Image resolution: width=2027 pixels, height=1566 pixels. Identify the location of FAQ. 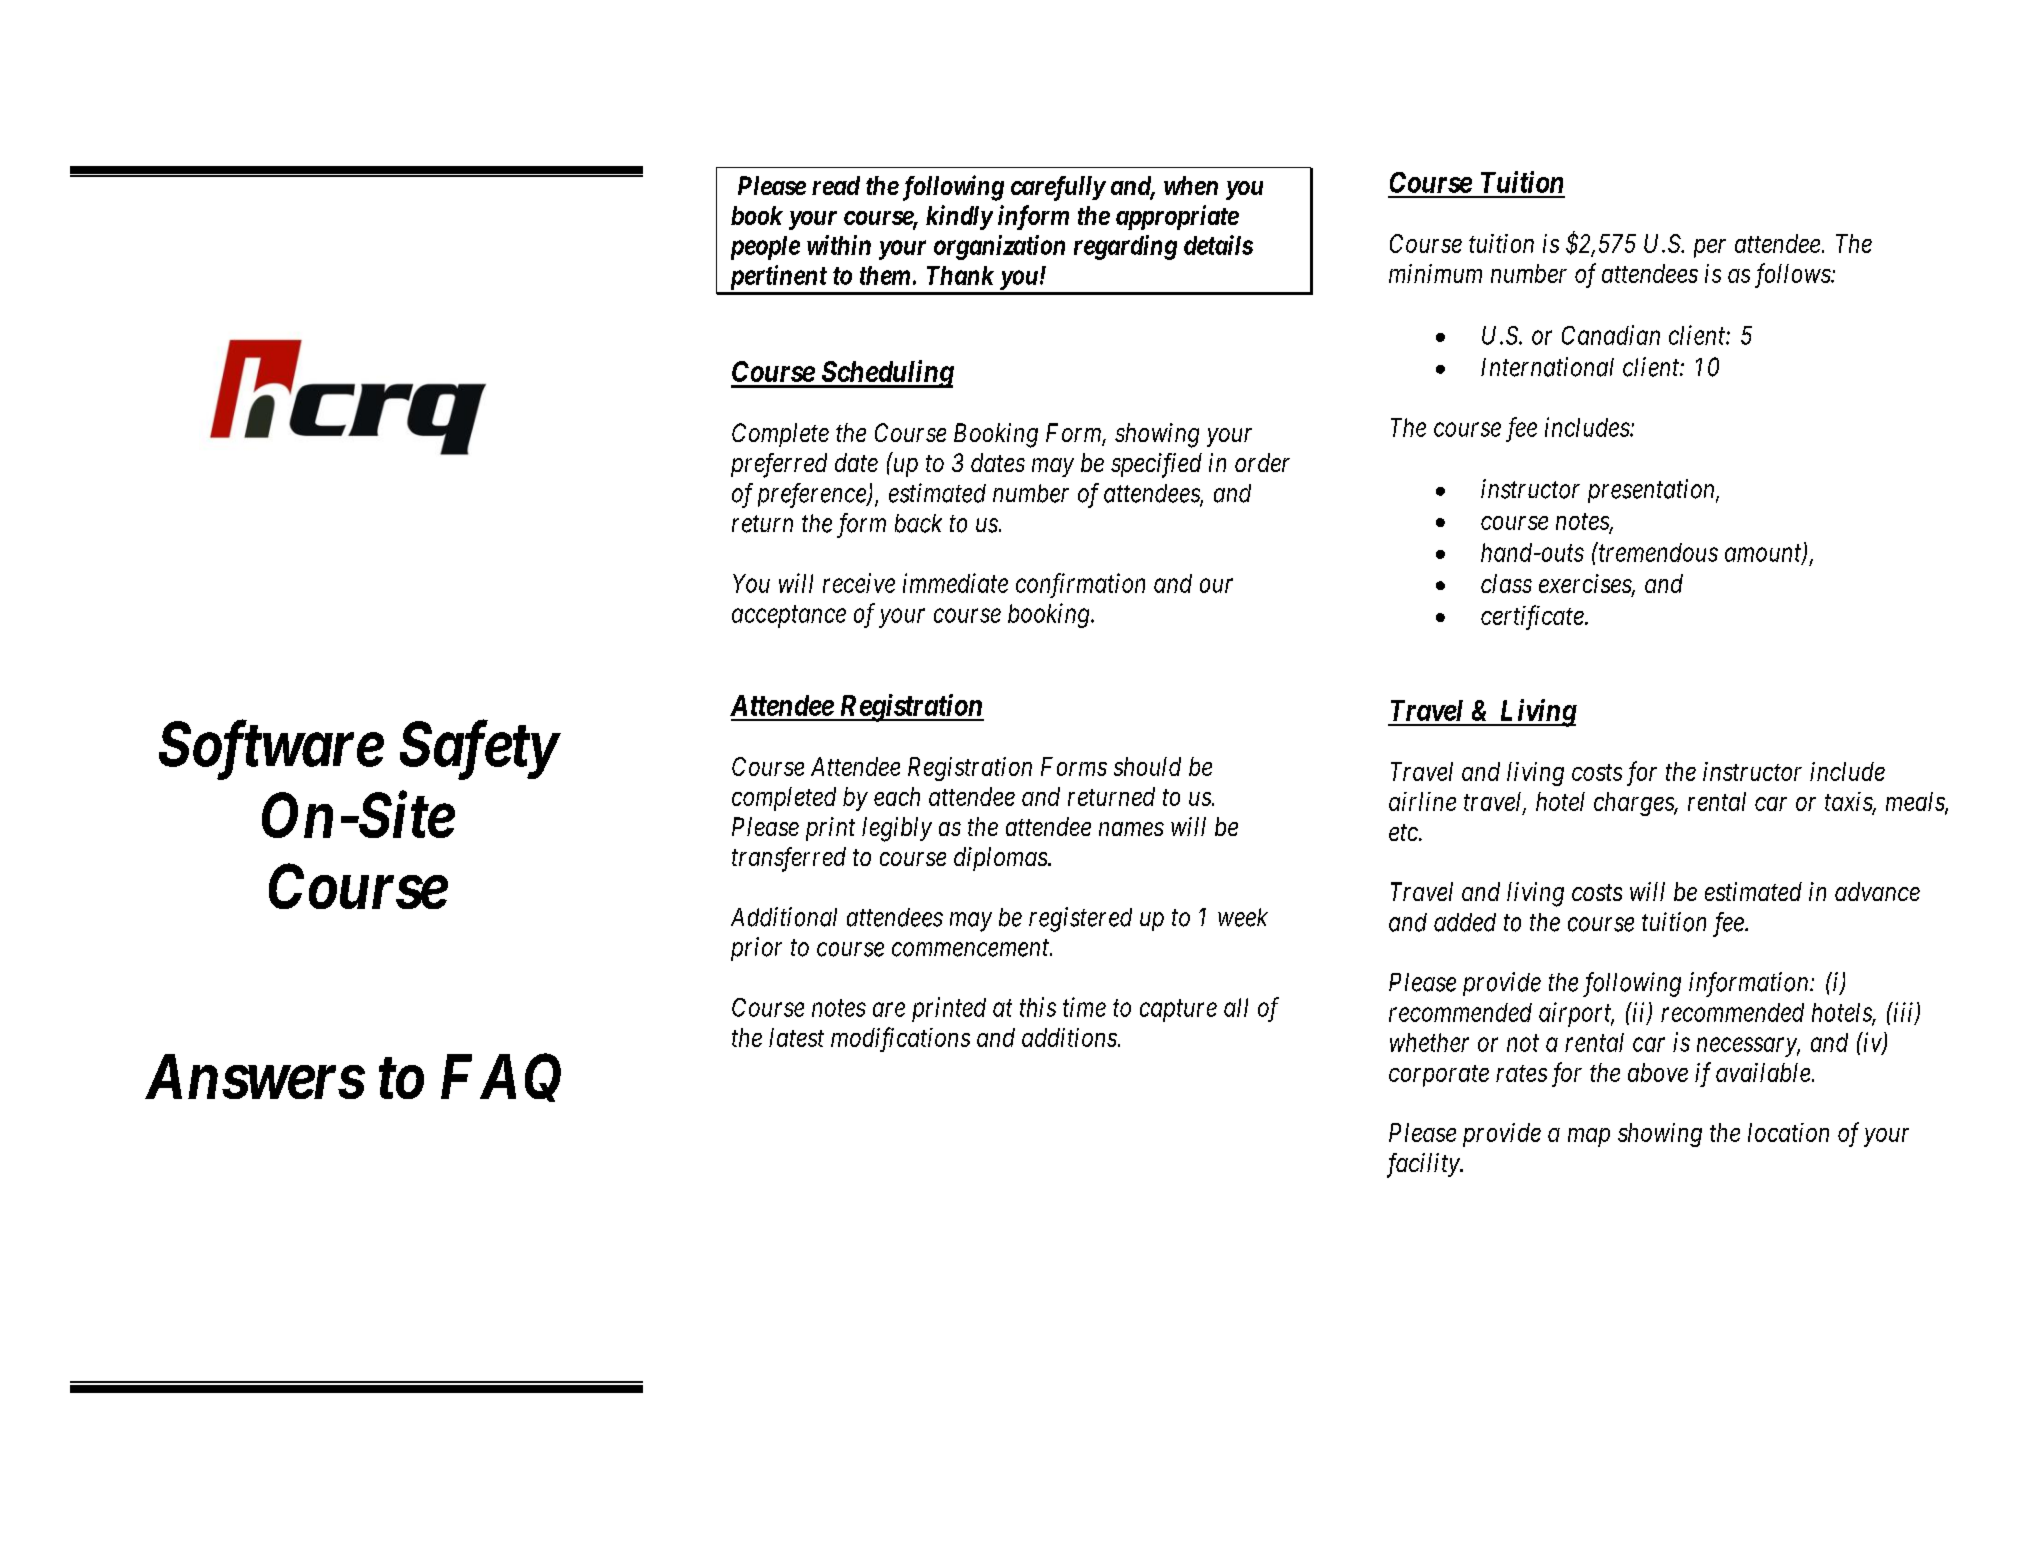
(501, 1078).
